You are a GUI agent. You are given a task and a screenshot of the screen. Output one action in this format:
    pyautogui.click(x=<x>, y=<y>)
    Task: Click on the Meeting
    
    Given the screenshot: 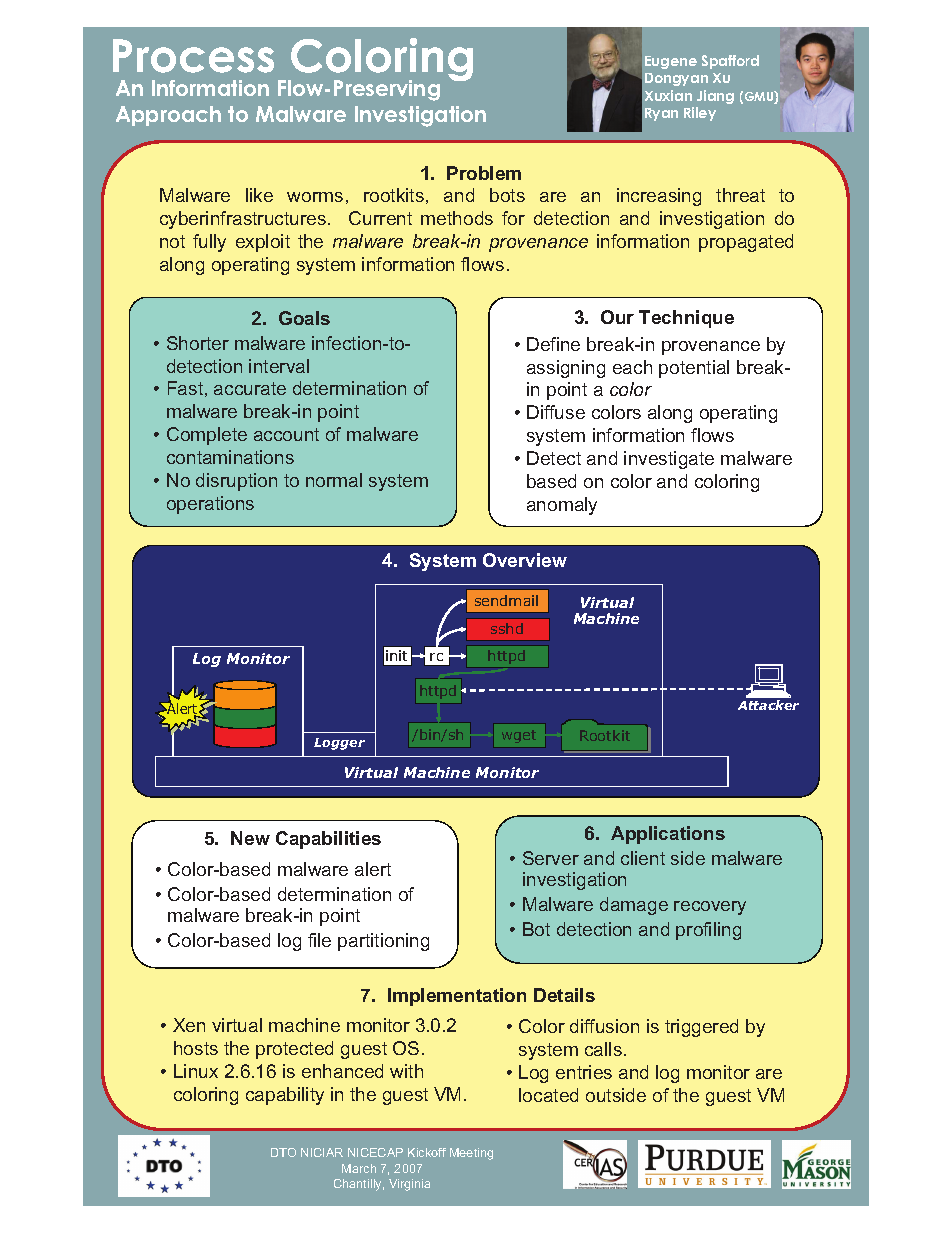 What is the action you would take?
    pyautogui.click(x=471, y=1154)
